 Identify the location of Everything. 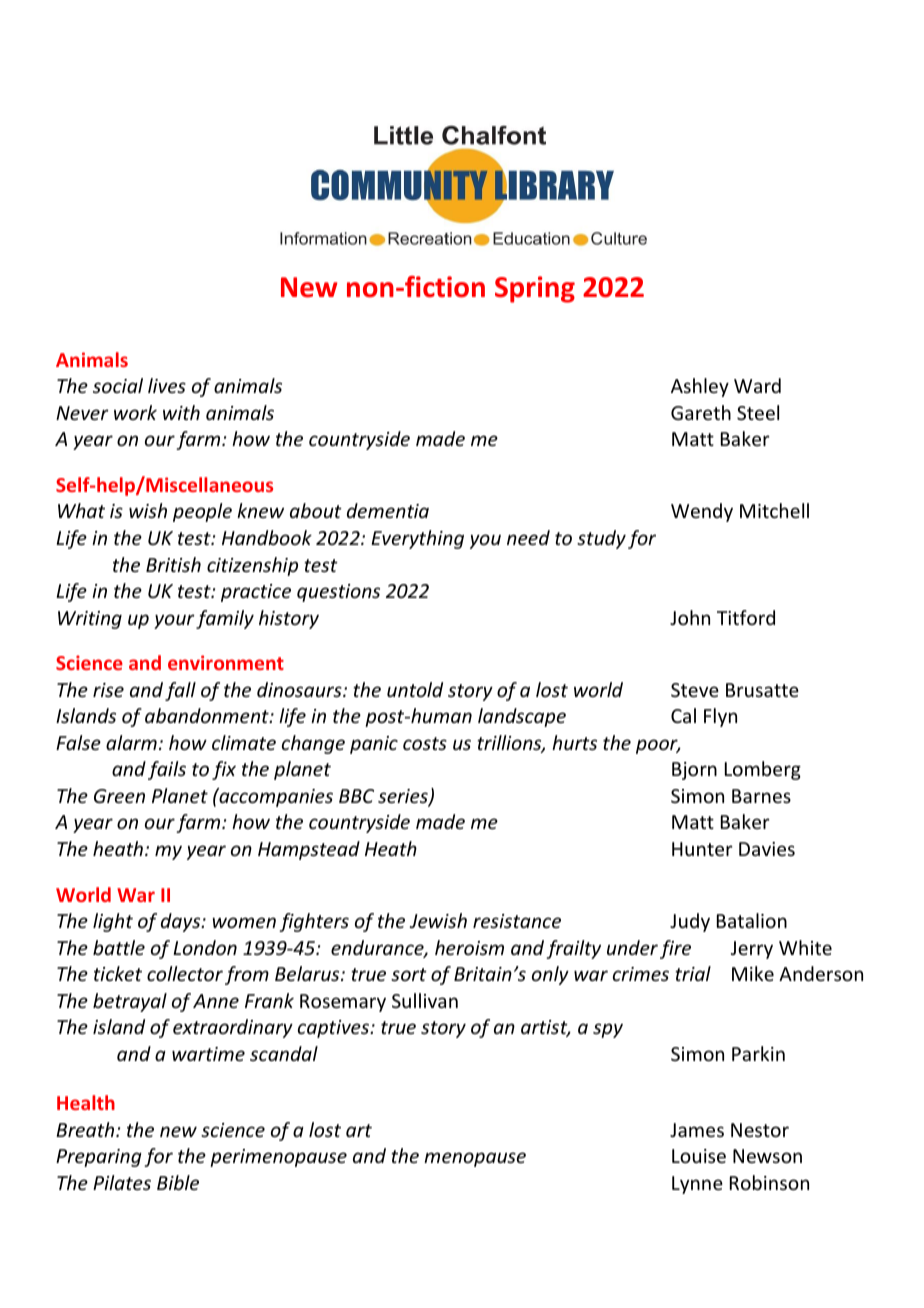
(417, 539).
